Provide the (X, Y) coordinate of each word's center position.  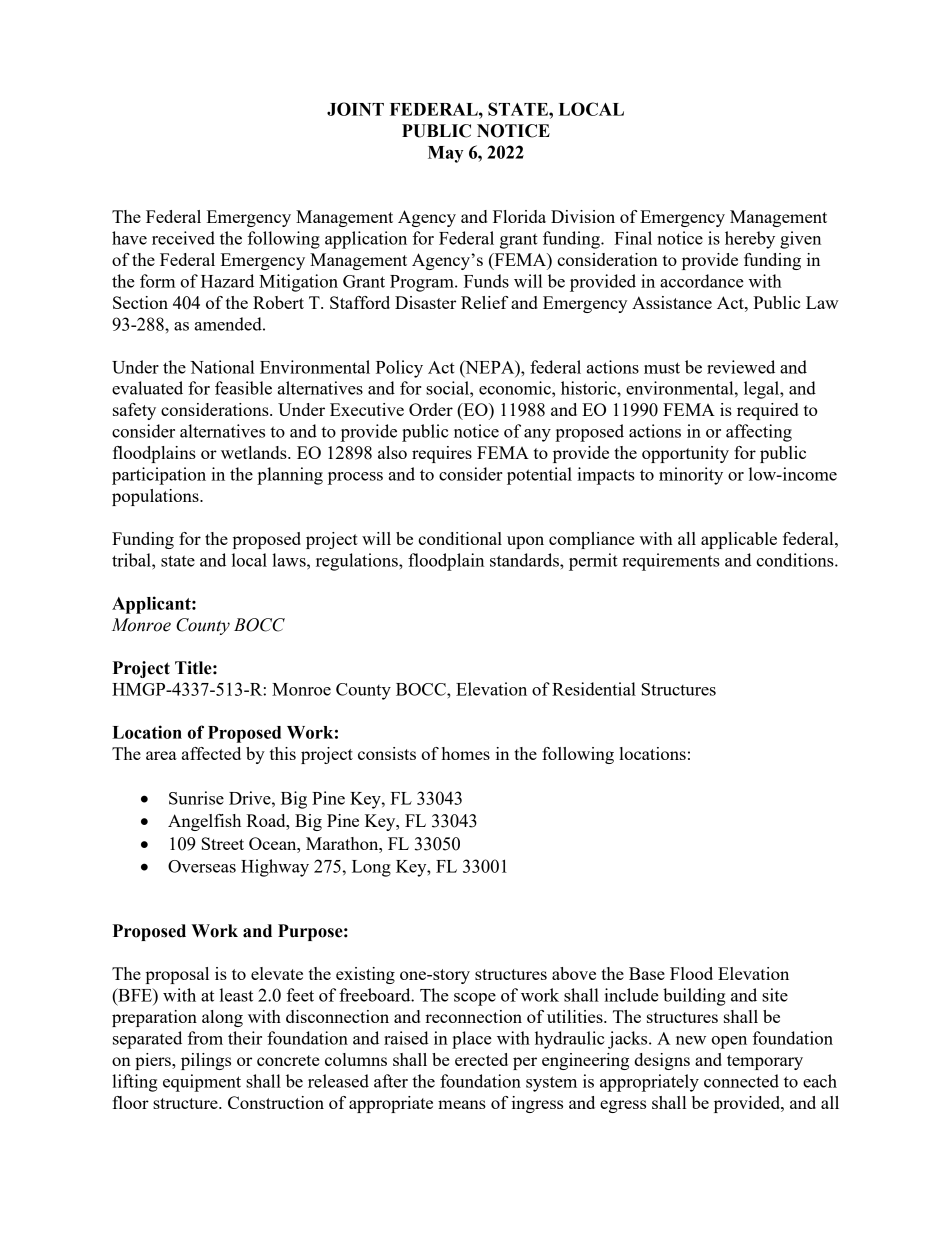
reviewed (741, 367)
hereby (750, 240)
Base (647, 973)
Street (223, 843)
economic (516, 388)
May (445, 154)
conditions (796, 560)
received (183, 238)
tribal (132, 560)
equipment (202, 1083)
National (222, 367)
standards (525, 560)
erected (481, 1059)
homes (466, 753)
